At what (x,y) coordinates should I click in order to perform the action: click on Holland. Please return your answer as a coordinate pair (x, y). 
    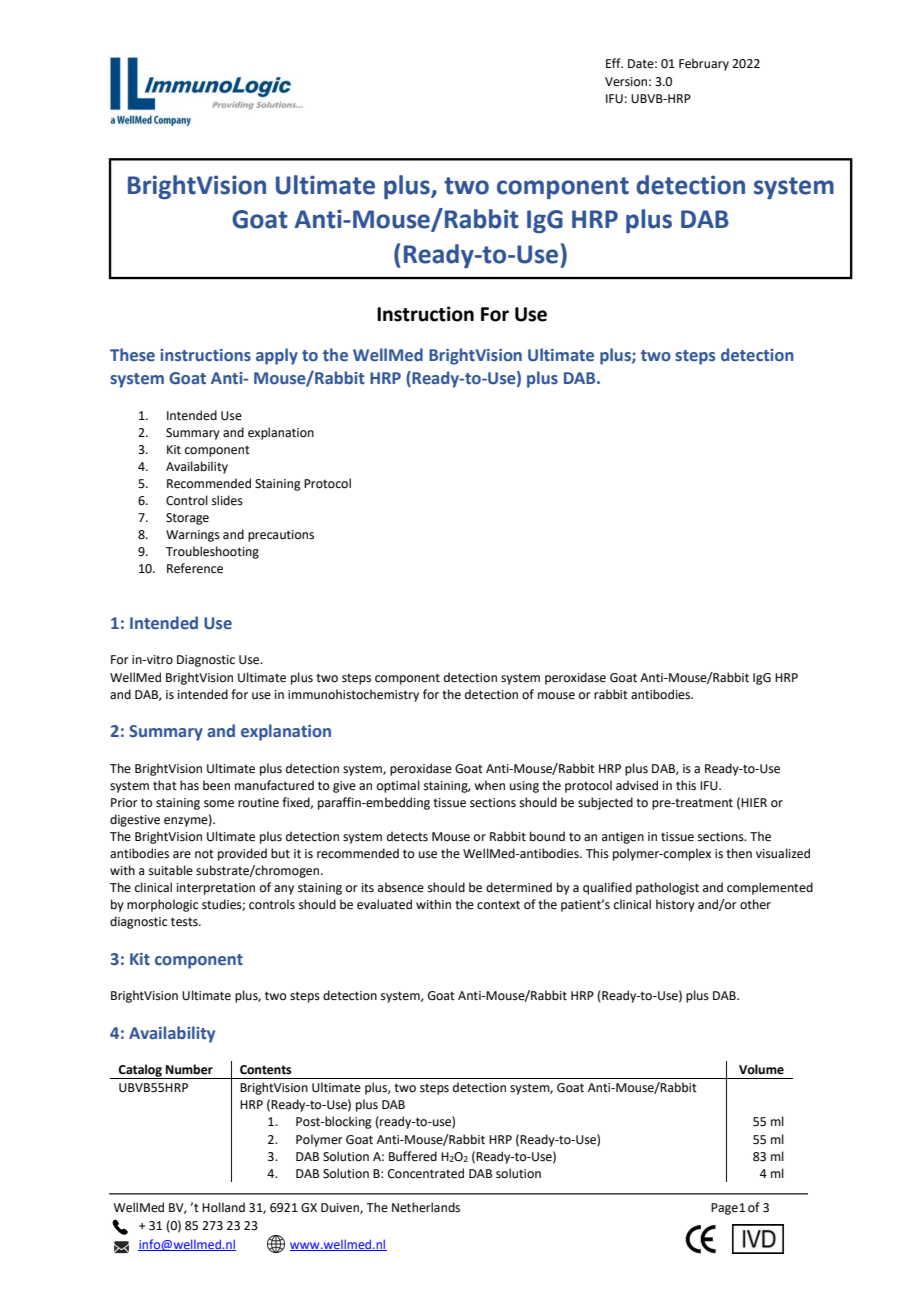
    Looking at the image, I should click on (223, 1207).
